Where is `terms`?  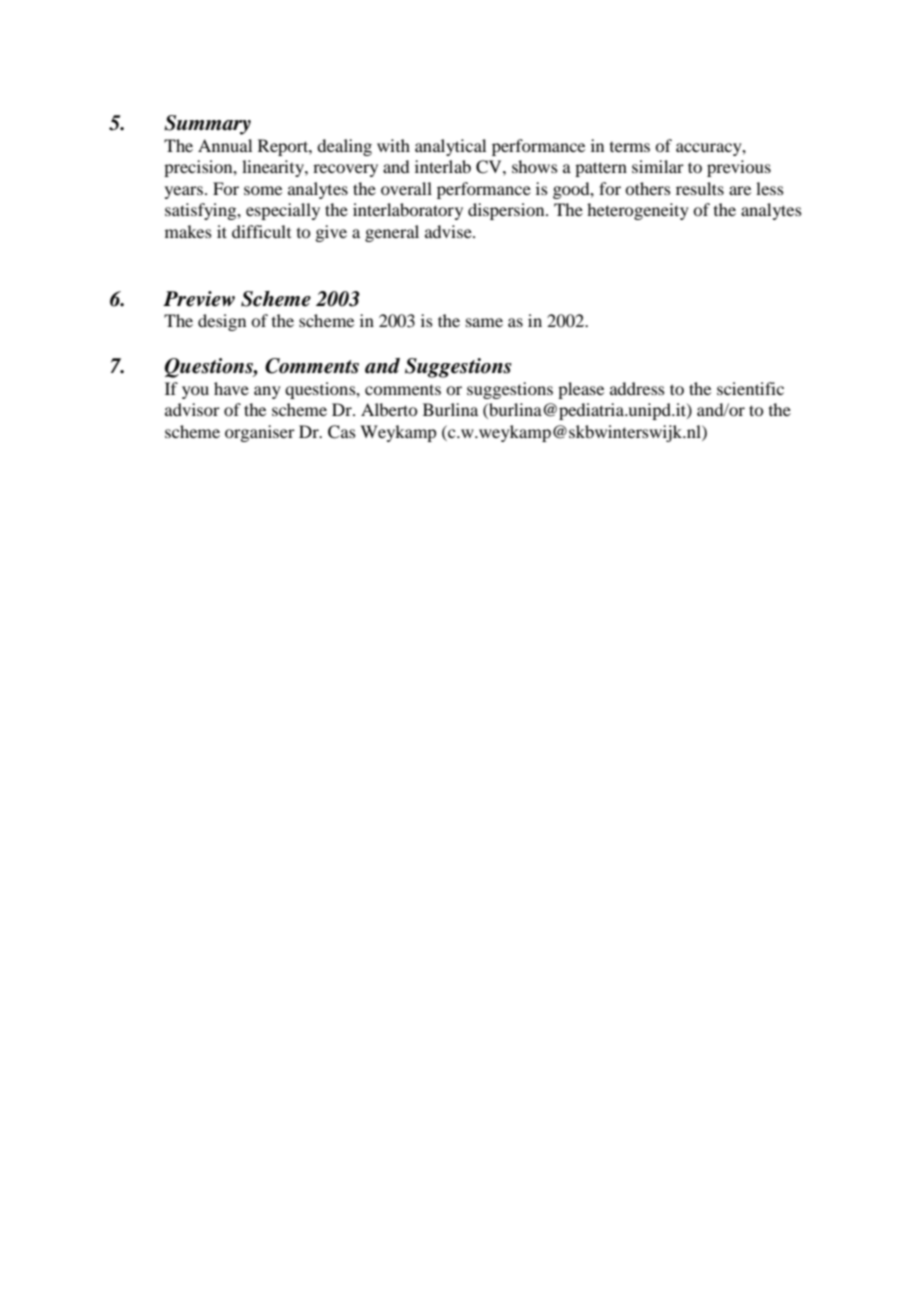
terms is located at coordinates (630, 147).
